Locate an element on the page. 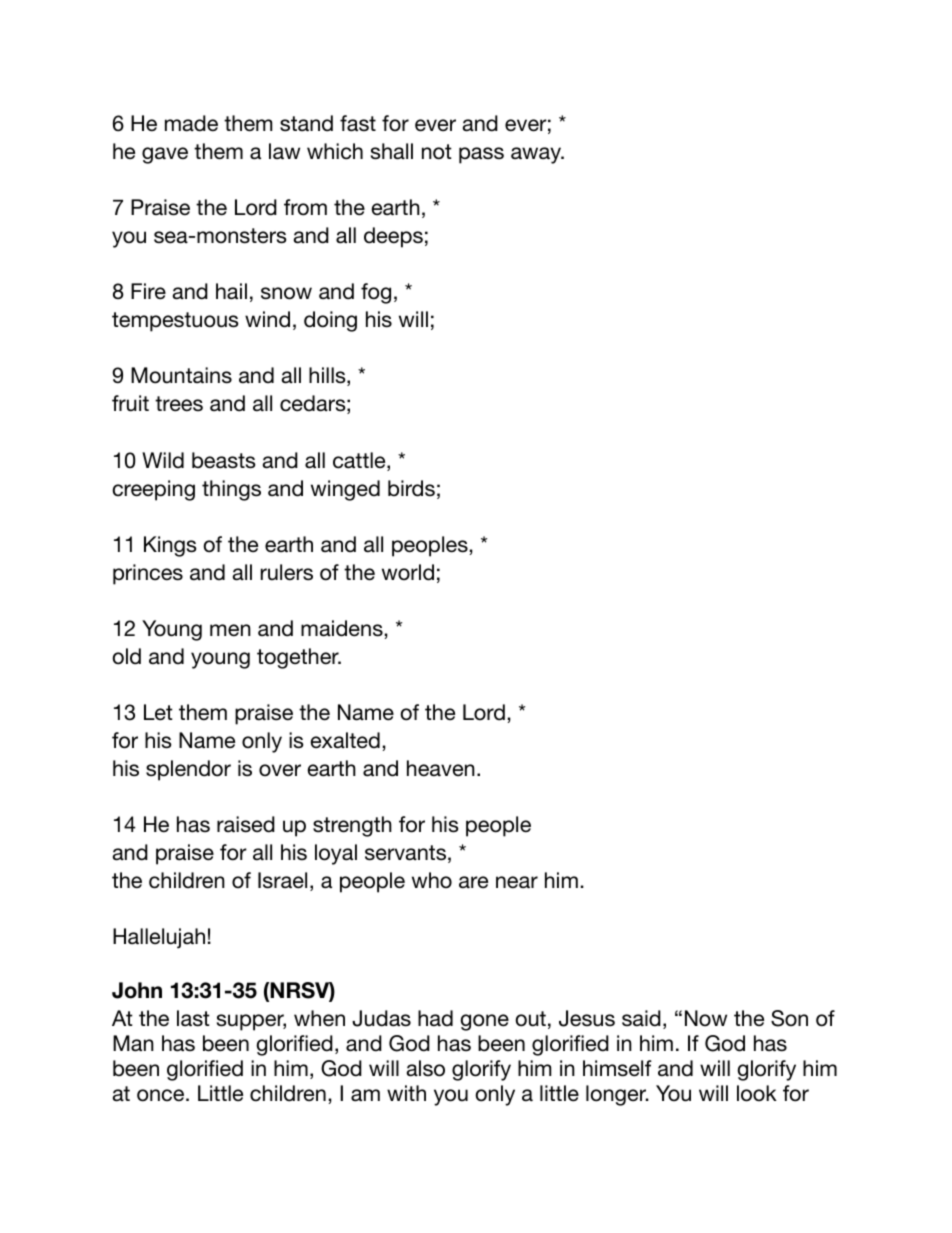 Image resolution: width=952 pixels, height=1233 pixels. gave is located at coordinates (165, 155).
